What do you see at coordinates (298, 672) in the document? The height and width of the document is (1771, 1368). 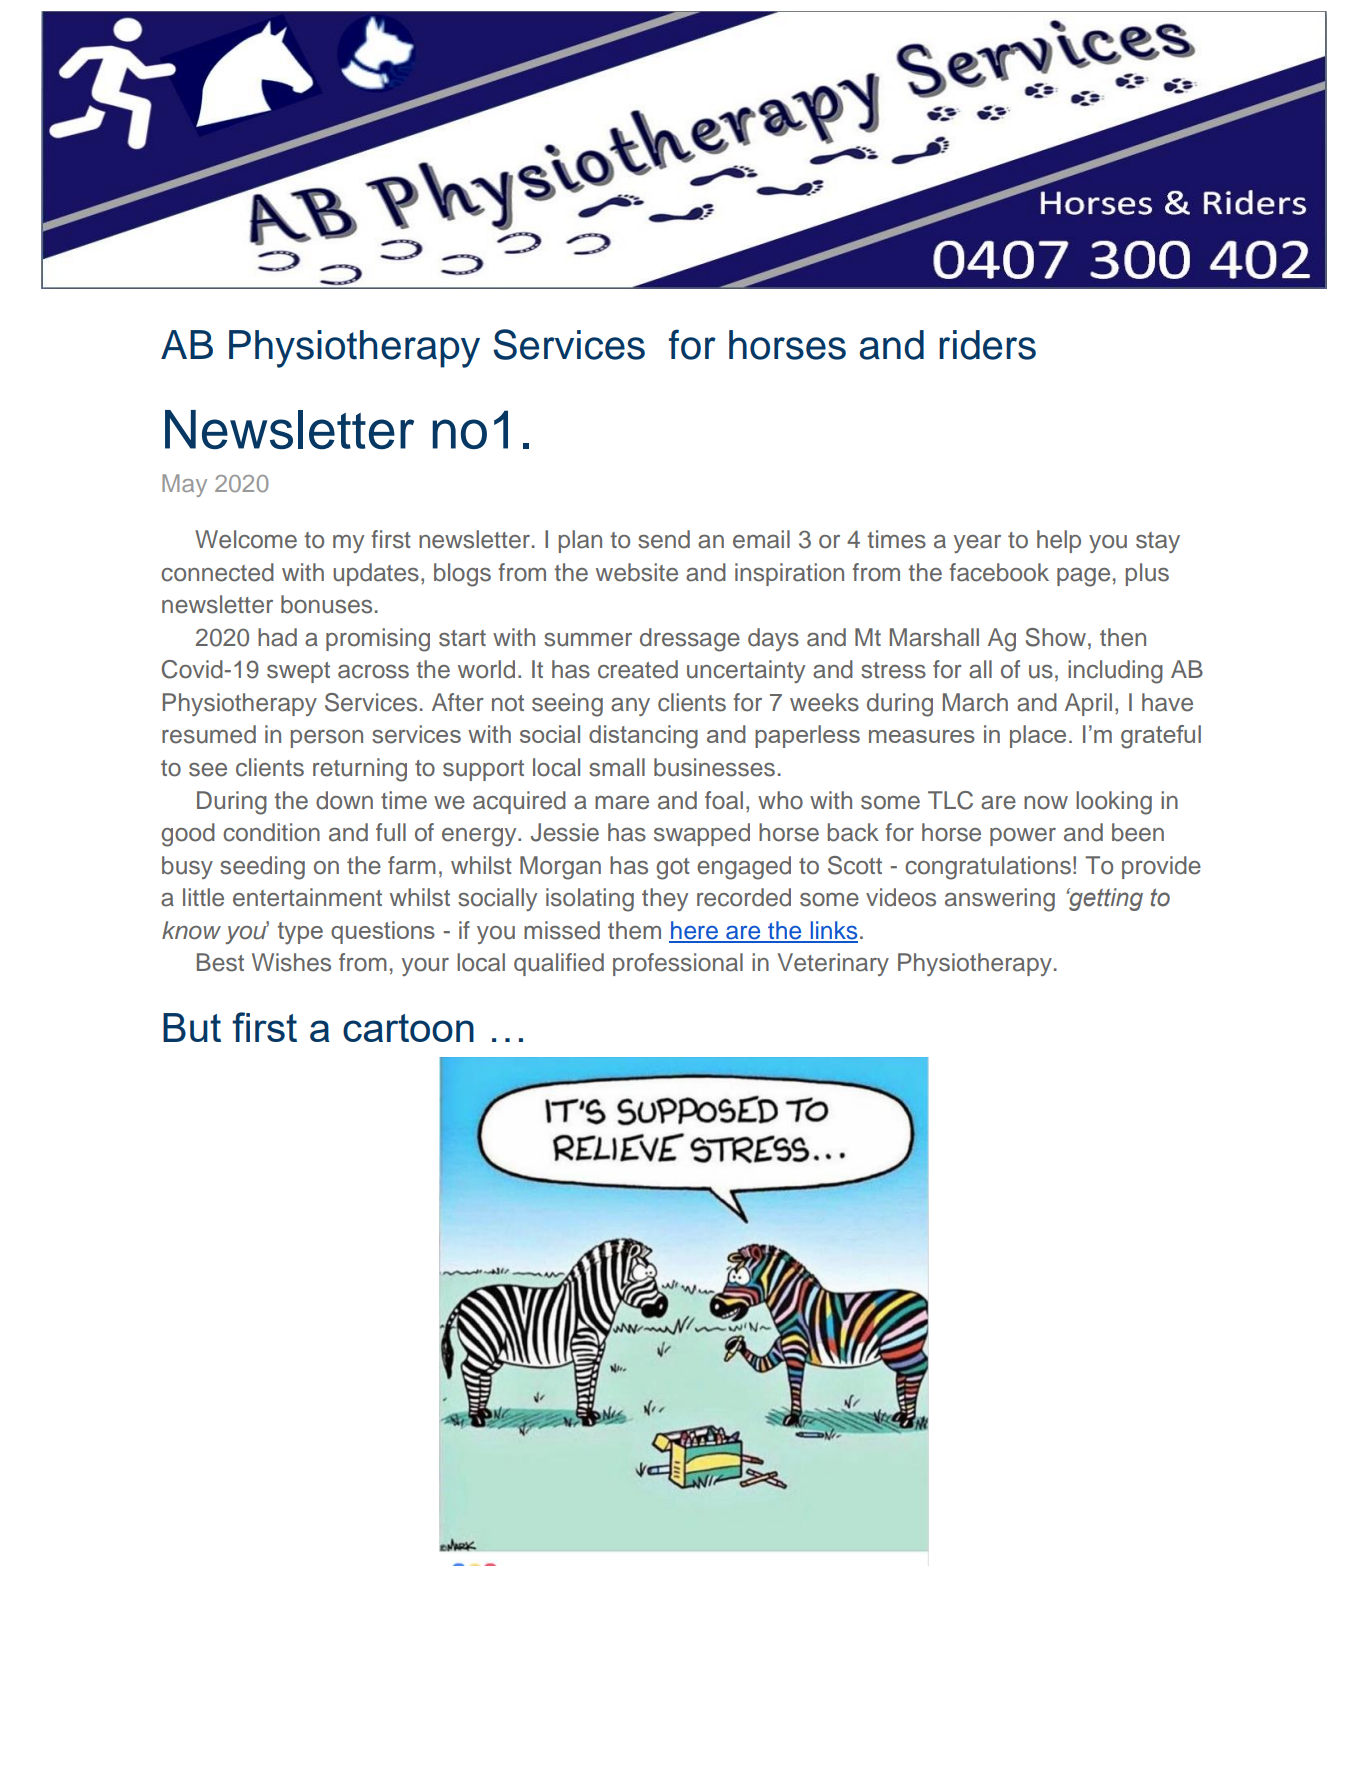 I see `swept` at bounding box center [298, 672].
